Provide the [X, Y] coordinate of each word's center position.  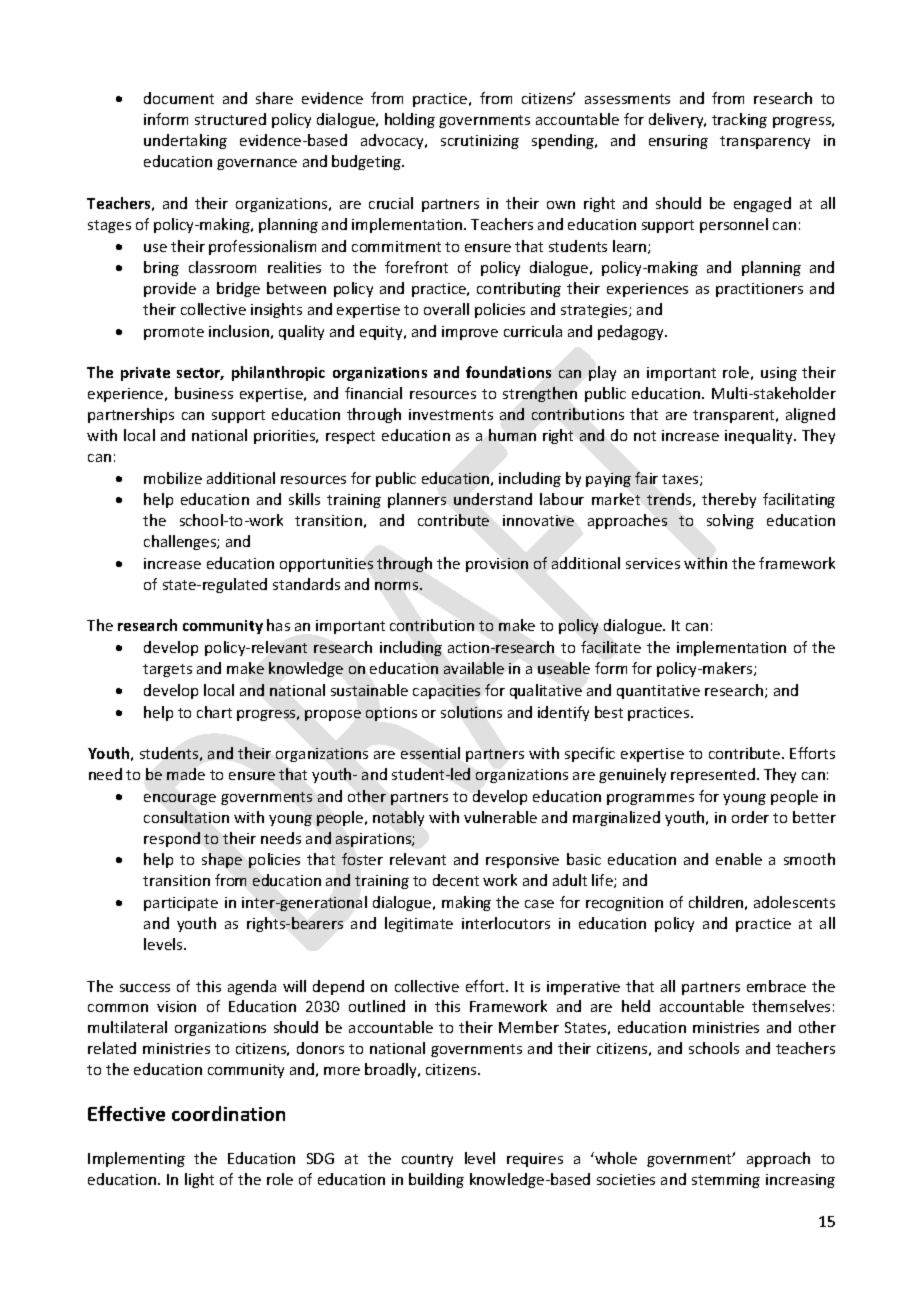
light [199, 1180]
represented [713, 775]
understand [493, 499]
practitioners [759, 290]
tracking [739, 120]
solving [730, 521]
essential [430, 753]
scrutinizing [480, 142]
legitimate [419, 924]
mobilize [173, 478]
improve [470, 333]
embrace [776, 986]
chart [214, 712]
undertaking [185, 141]
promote [174, 333]
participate [181, 904]
